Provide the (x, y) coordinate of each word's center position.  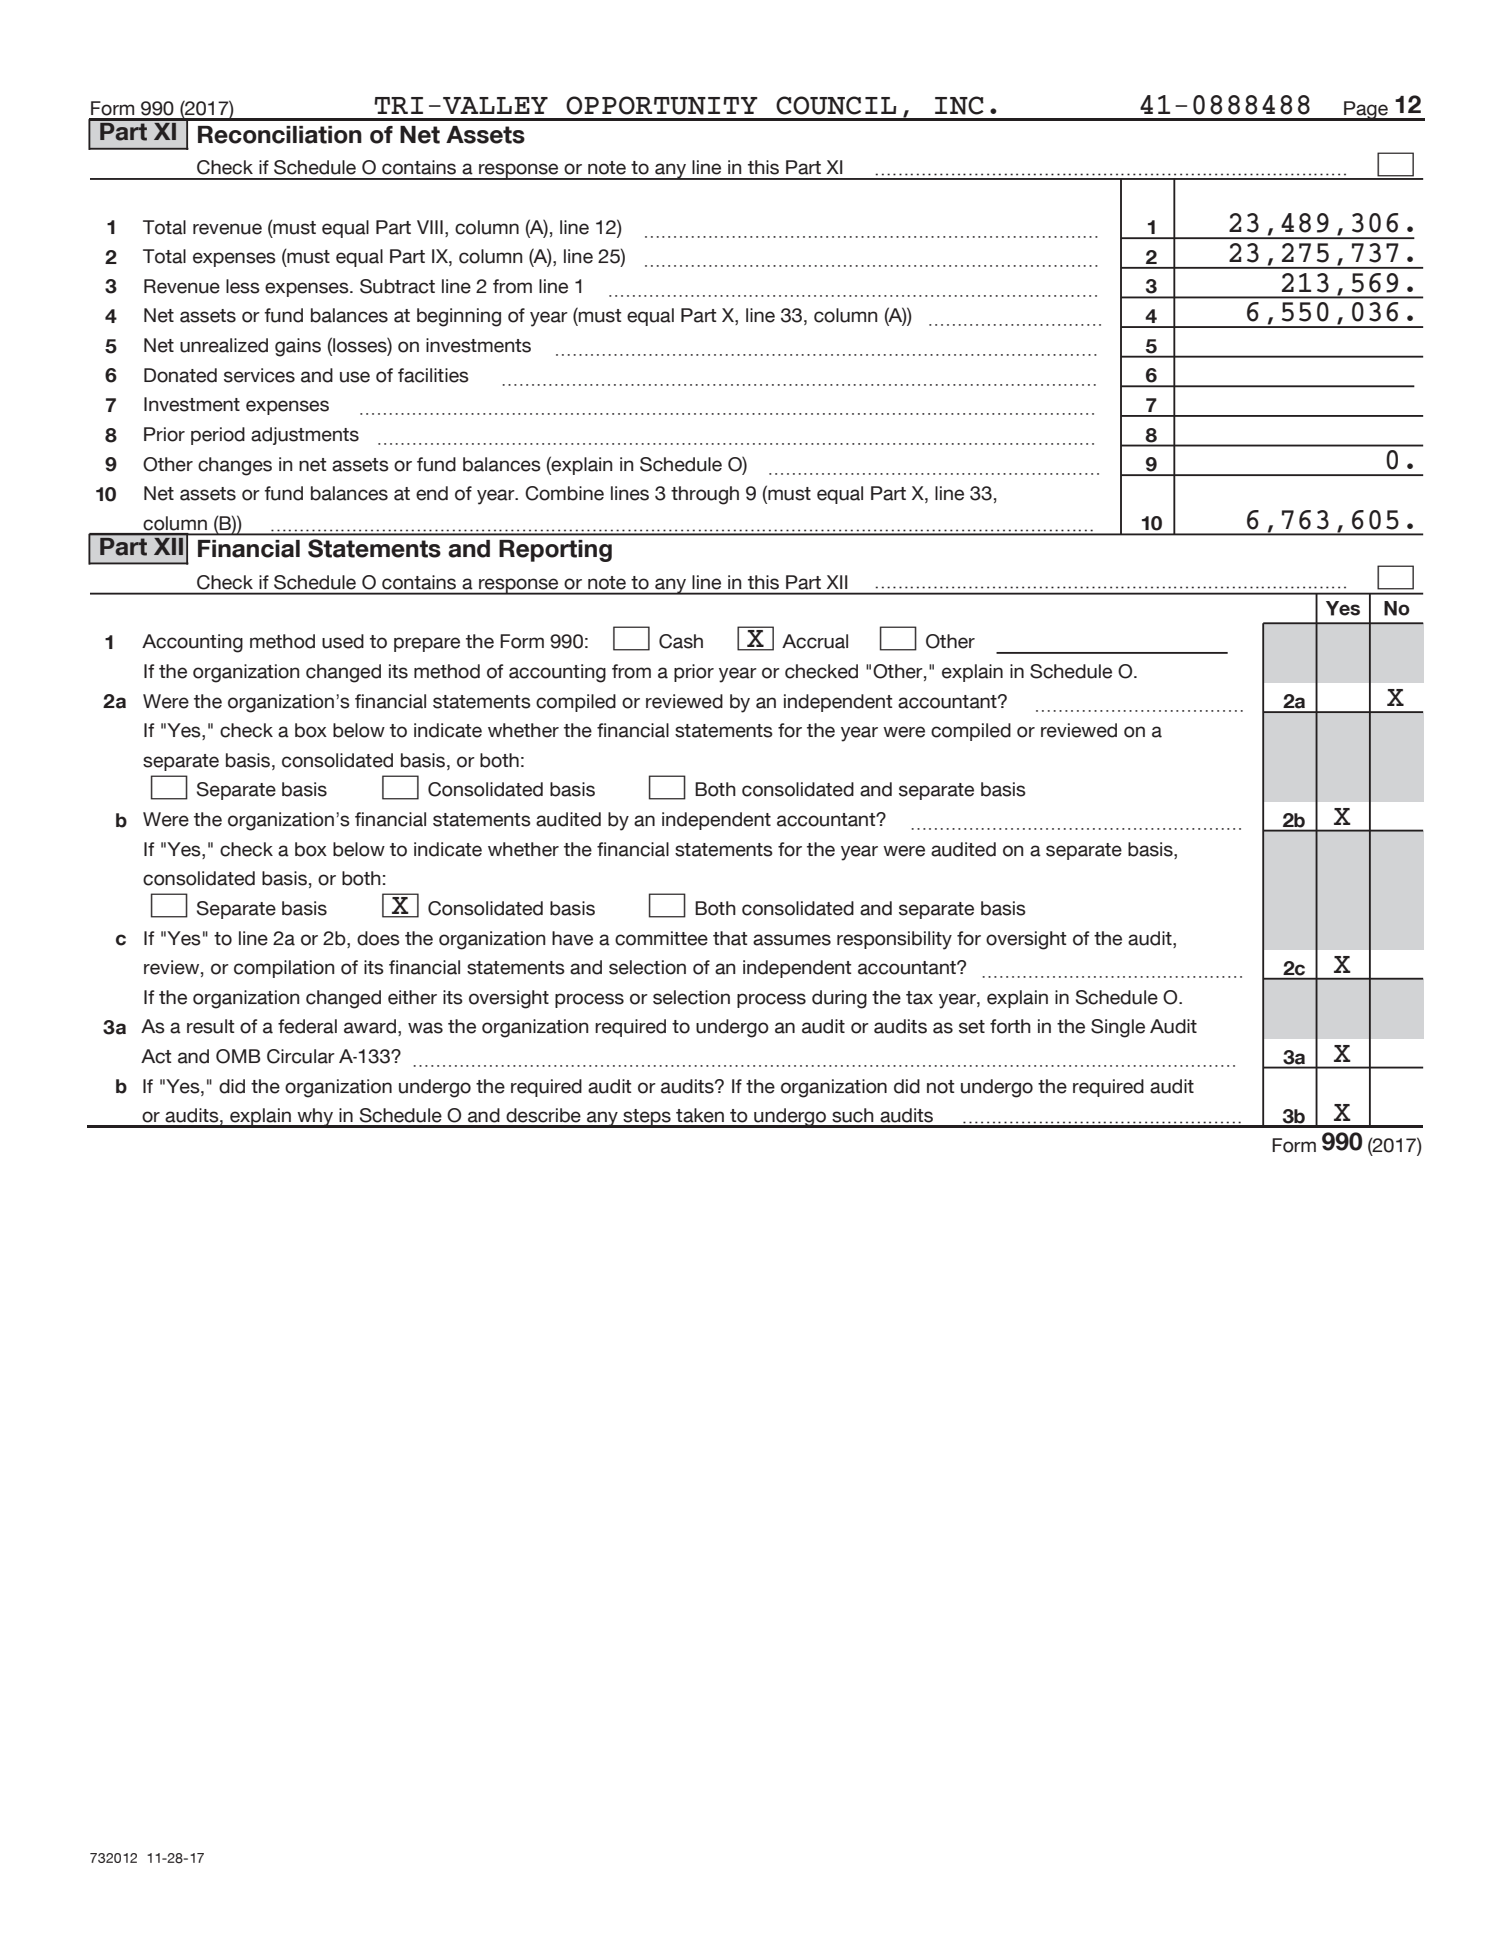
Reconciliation (280, 135)
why (315, 1118)
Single (1118, 1028)
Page (1366, 111)
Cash (681, 641)
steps (647, 1118)
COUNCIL (836, 105)
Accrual (815, 641)
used (343, 641)
